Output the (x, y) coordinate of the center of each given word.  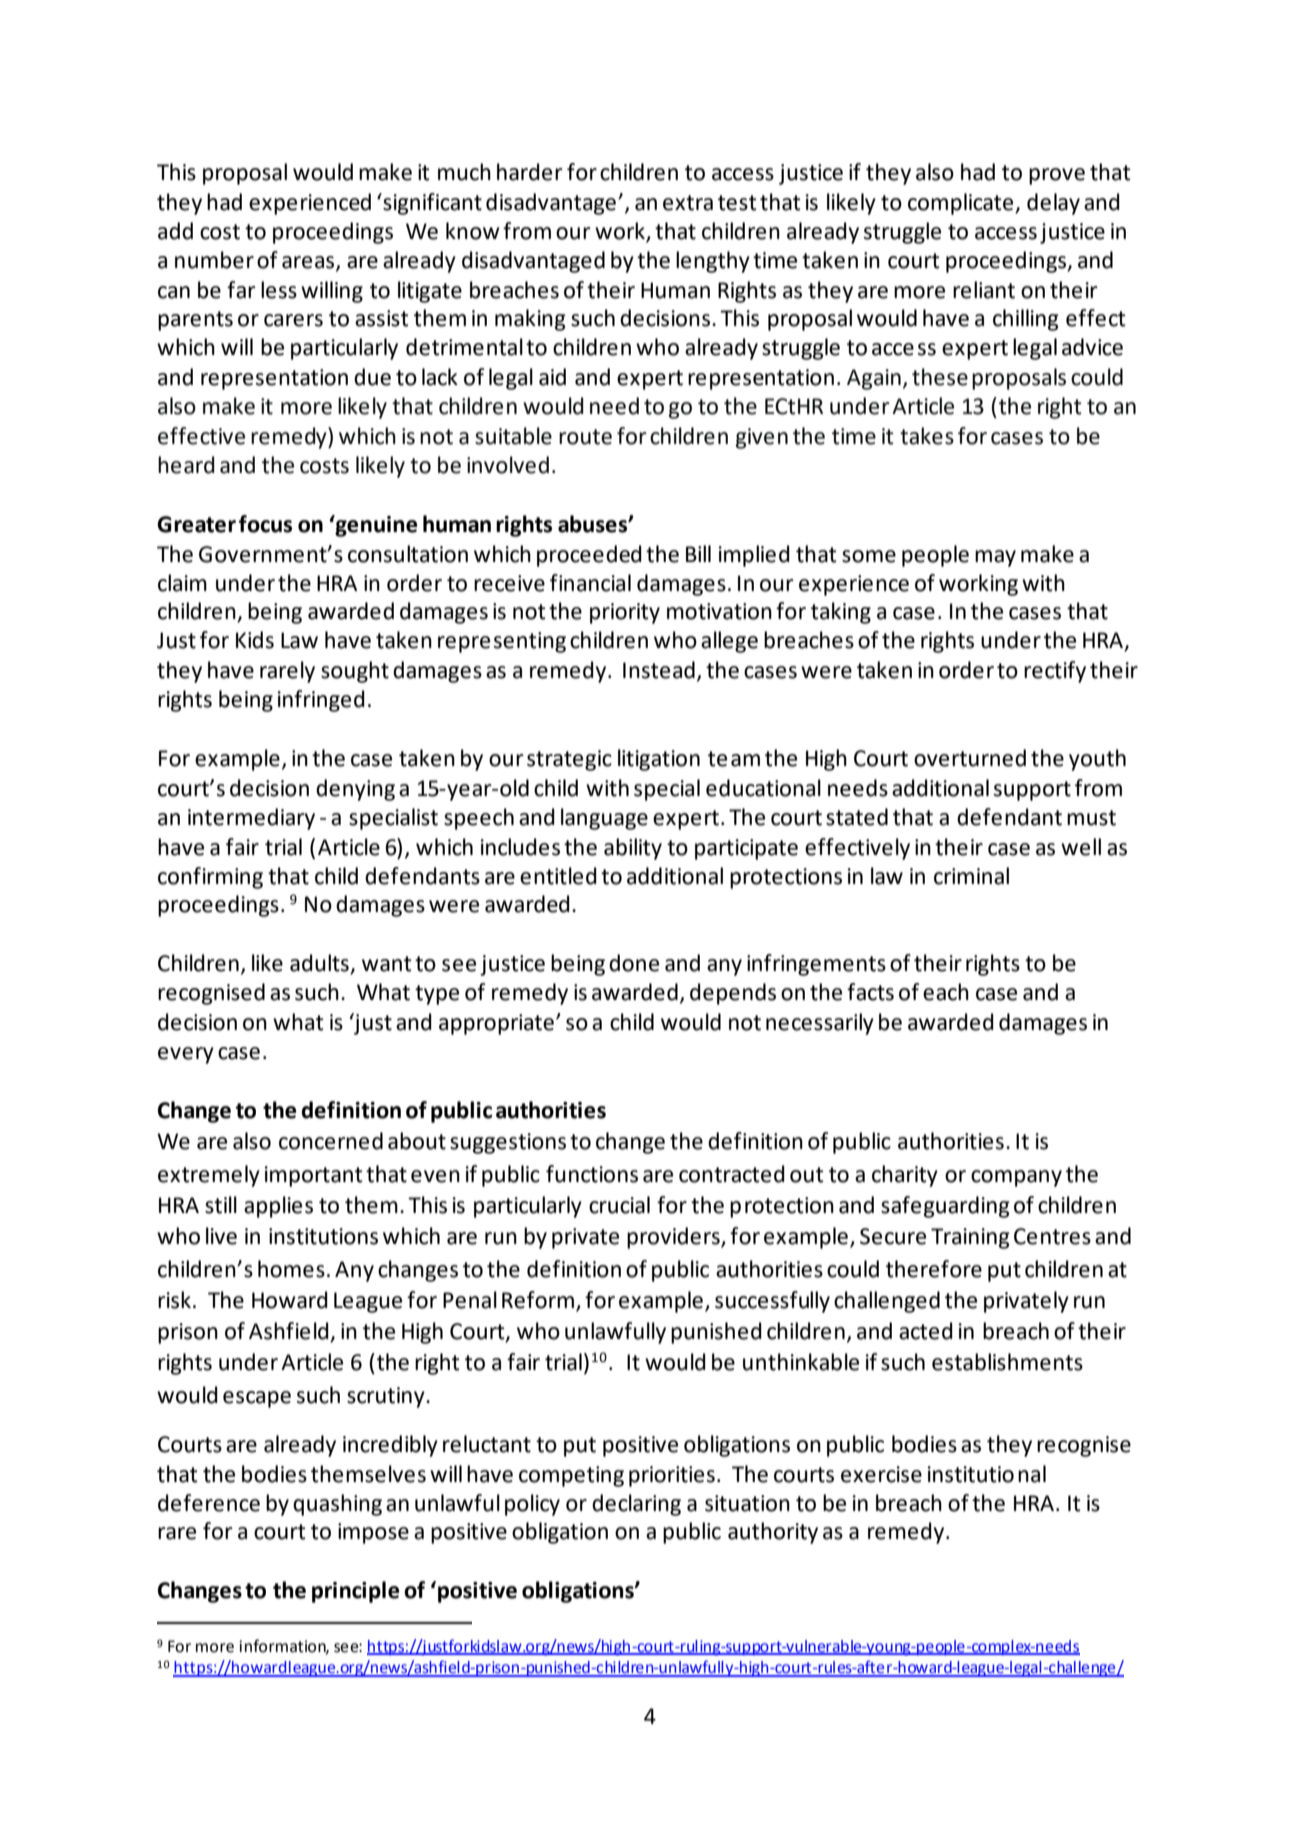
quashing (337, 1505)
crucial (619, 1205)
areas (309, 263)
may (995, 558)
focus (265, 524)
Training (970, 1238)
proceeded (589, 556)
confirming (210, 878)
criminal (971, 876)
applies (278, 1207)
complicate (962, 204)
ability (633, 849)
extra (688, 203)
